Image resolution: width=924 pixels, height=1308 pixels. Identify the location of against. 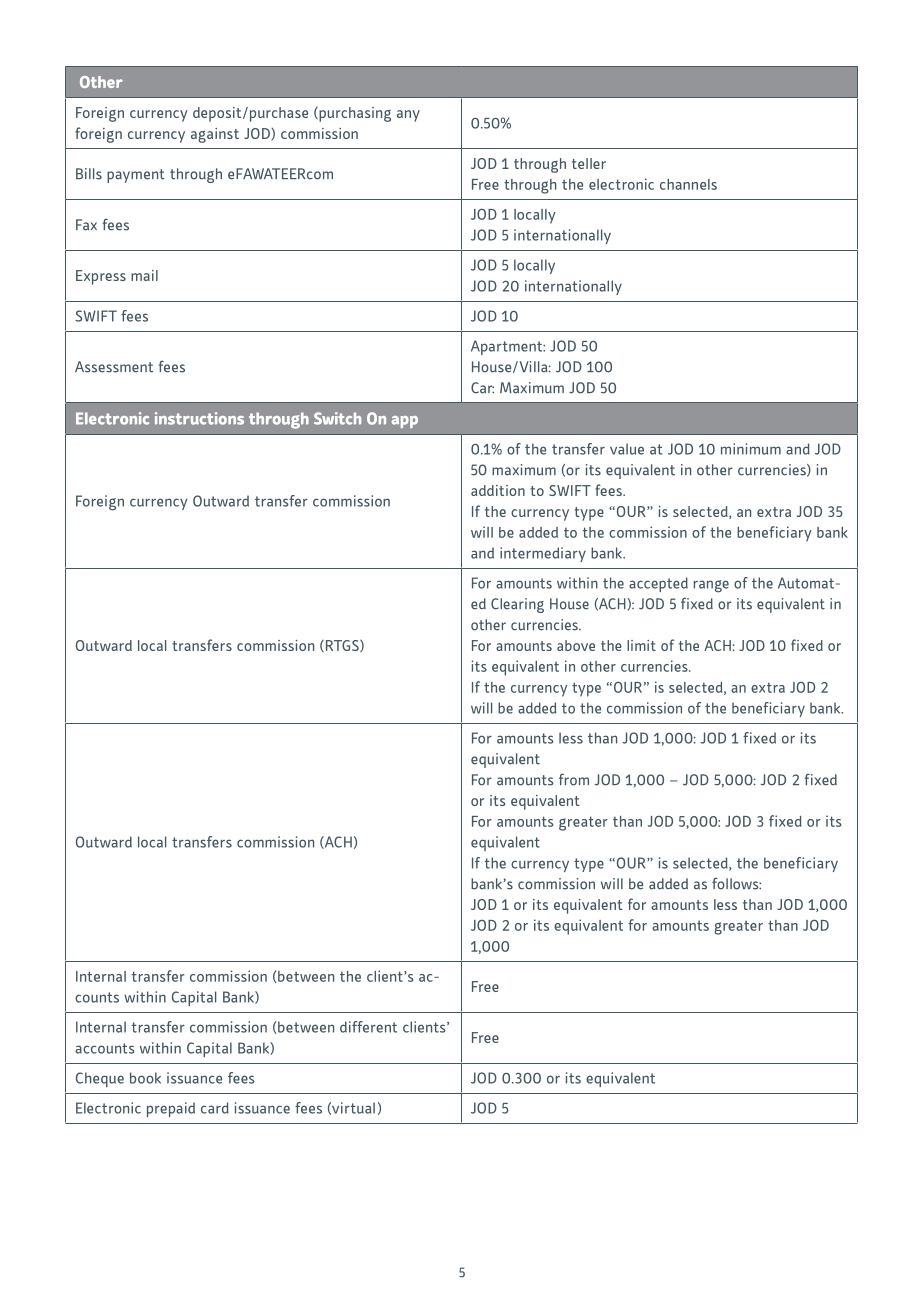
(215, 135).
